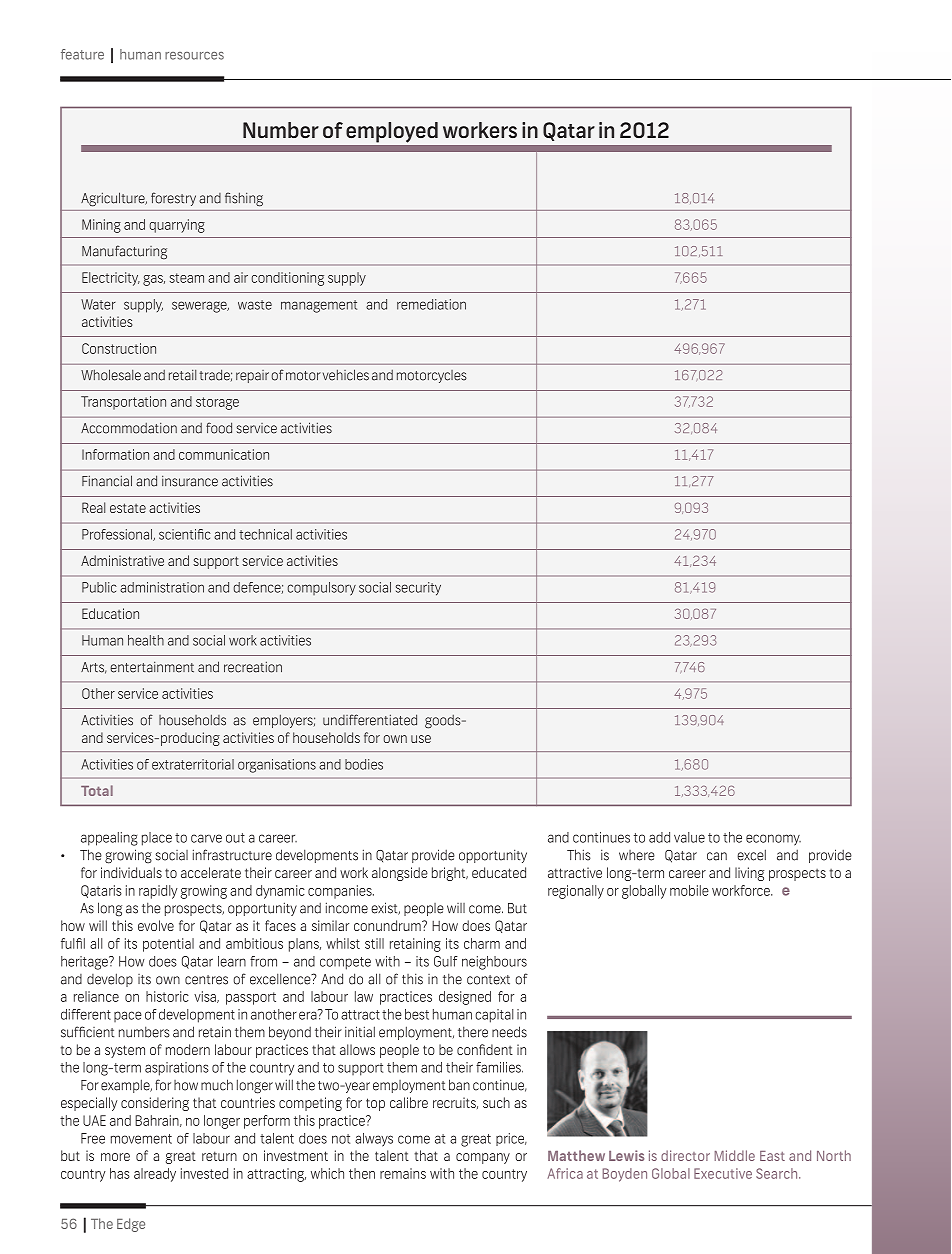  I want to click on already, so click(155, 1175).
